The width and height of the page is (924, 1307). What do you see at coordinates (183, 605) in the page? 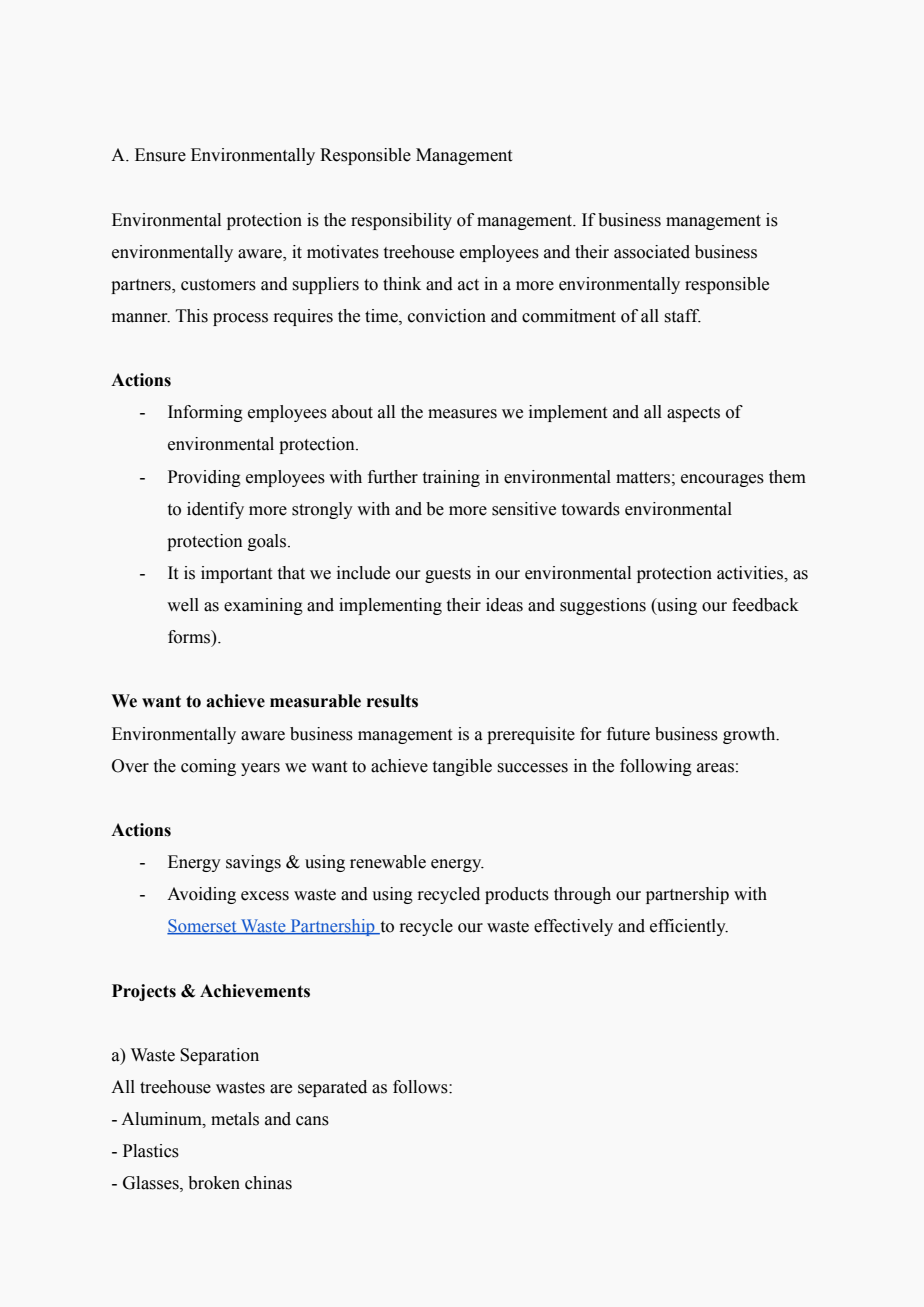
I see `well` at bounding box center [183, 605].
